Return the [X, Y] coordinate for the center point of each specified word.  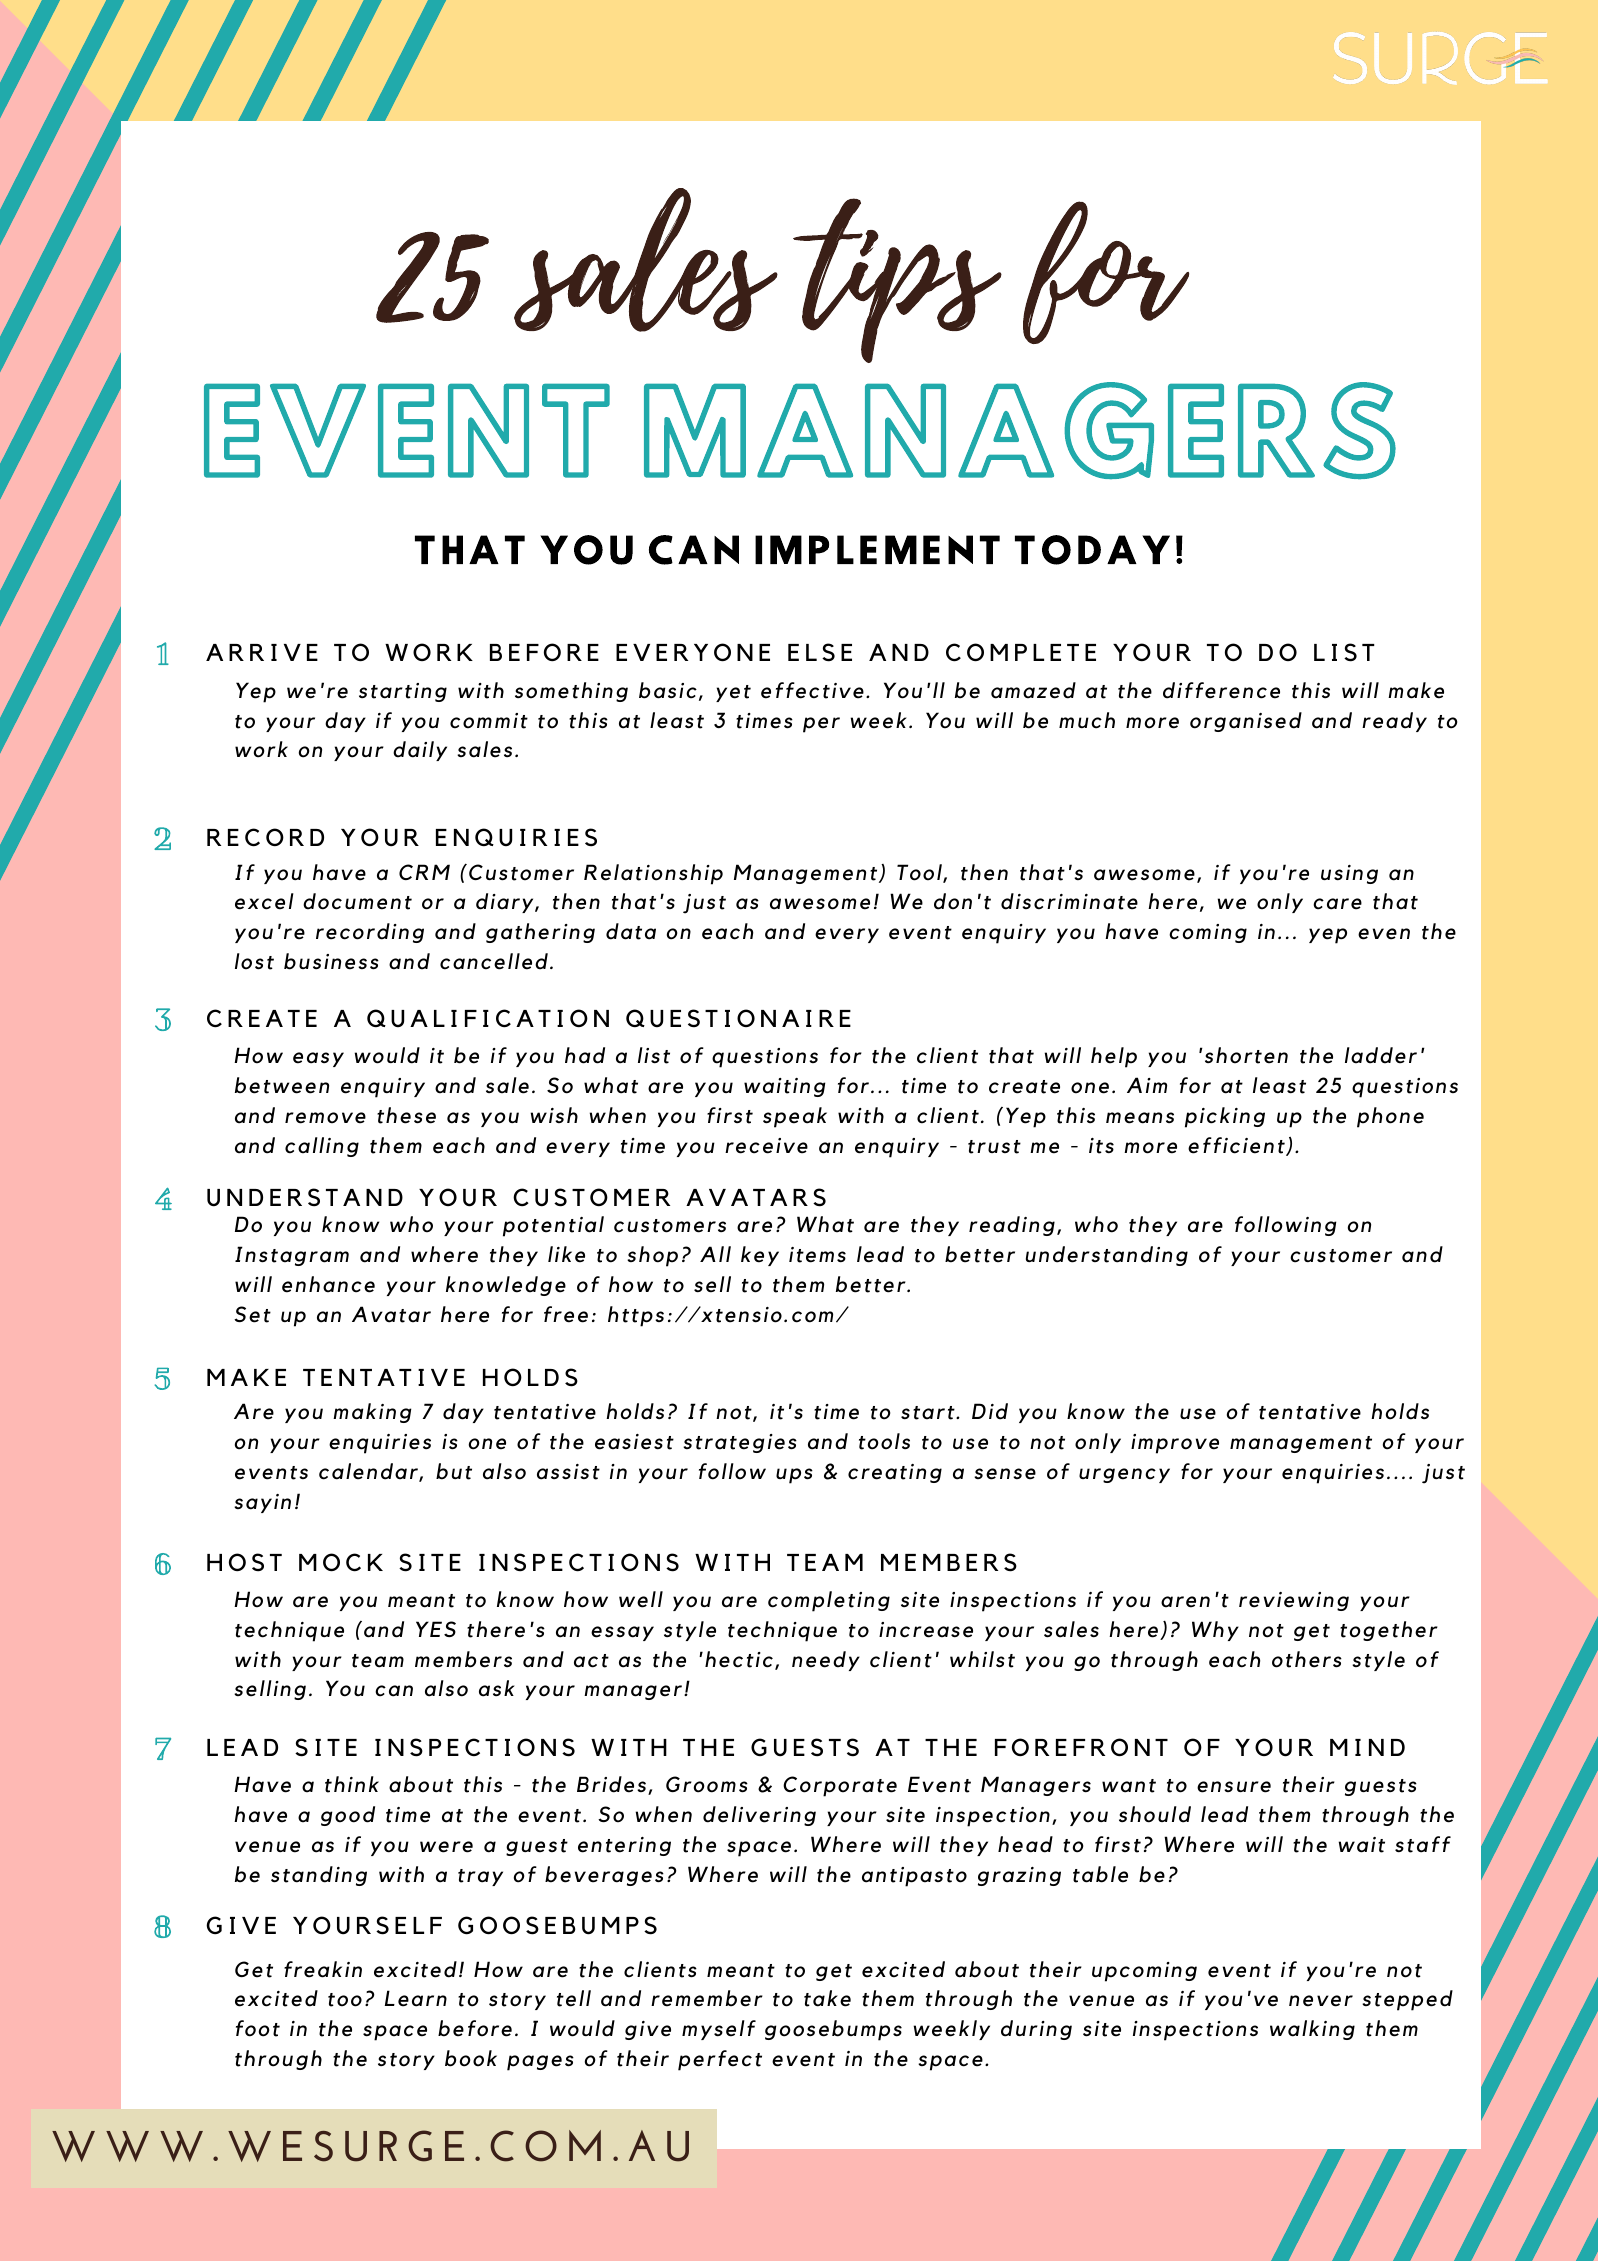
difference [1221, 690]
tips [897, 280]
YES [436, 1629]
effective [812, 690]
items [817, 1255]
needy [826, 1661]
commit [489, 721]
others [1307, 1659]
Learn [416, 1998]
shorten [1245, 1055]
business [331, 961]
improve [1175, 1444]
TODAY [1092, 550]
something [571, 692]
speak [795, 1117]
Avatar [391, 1314]
